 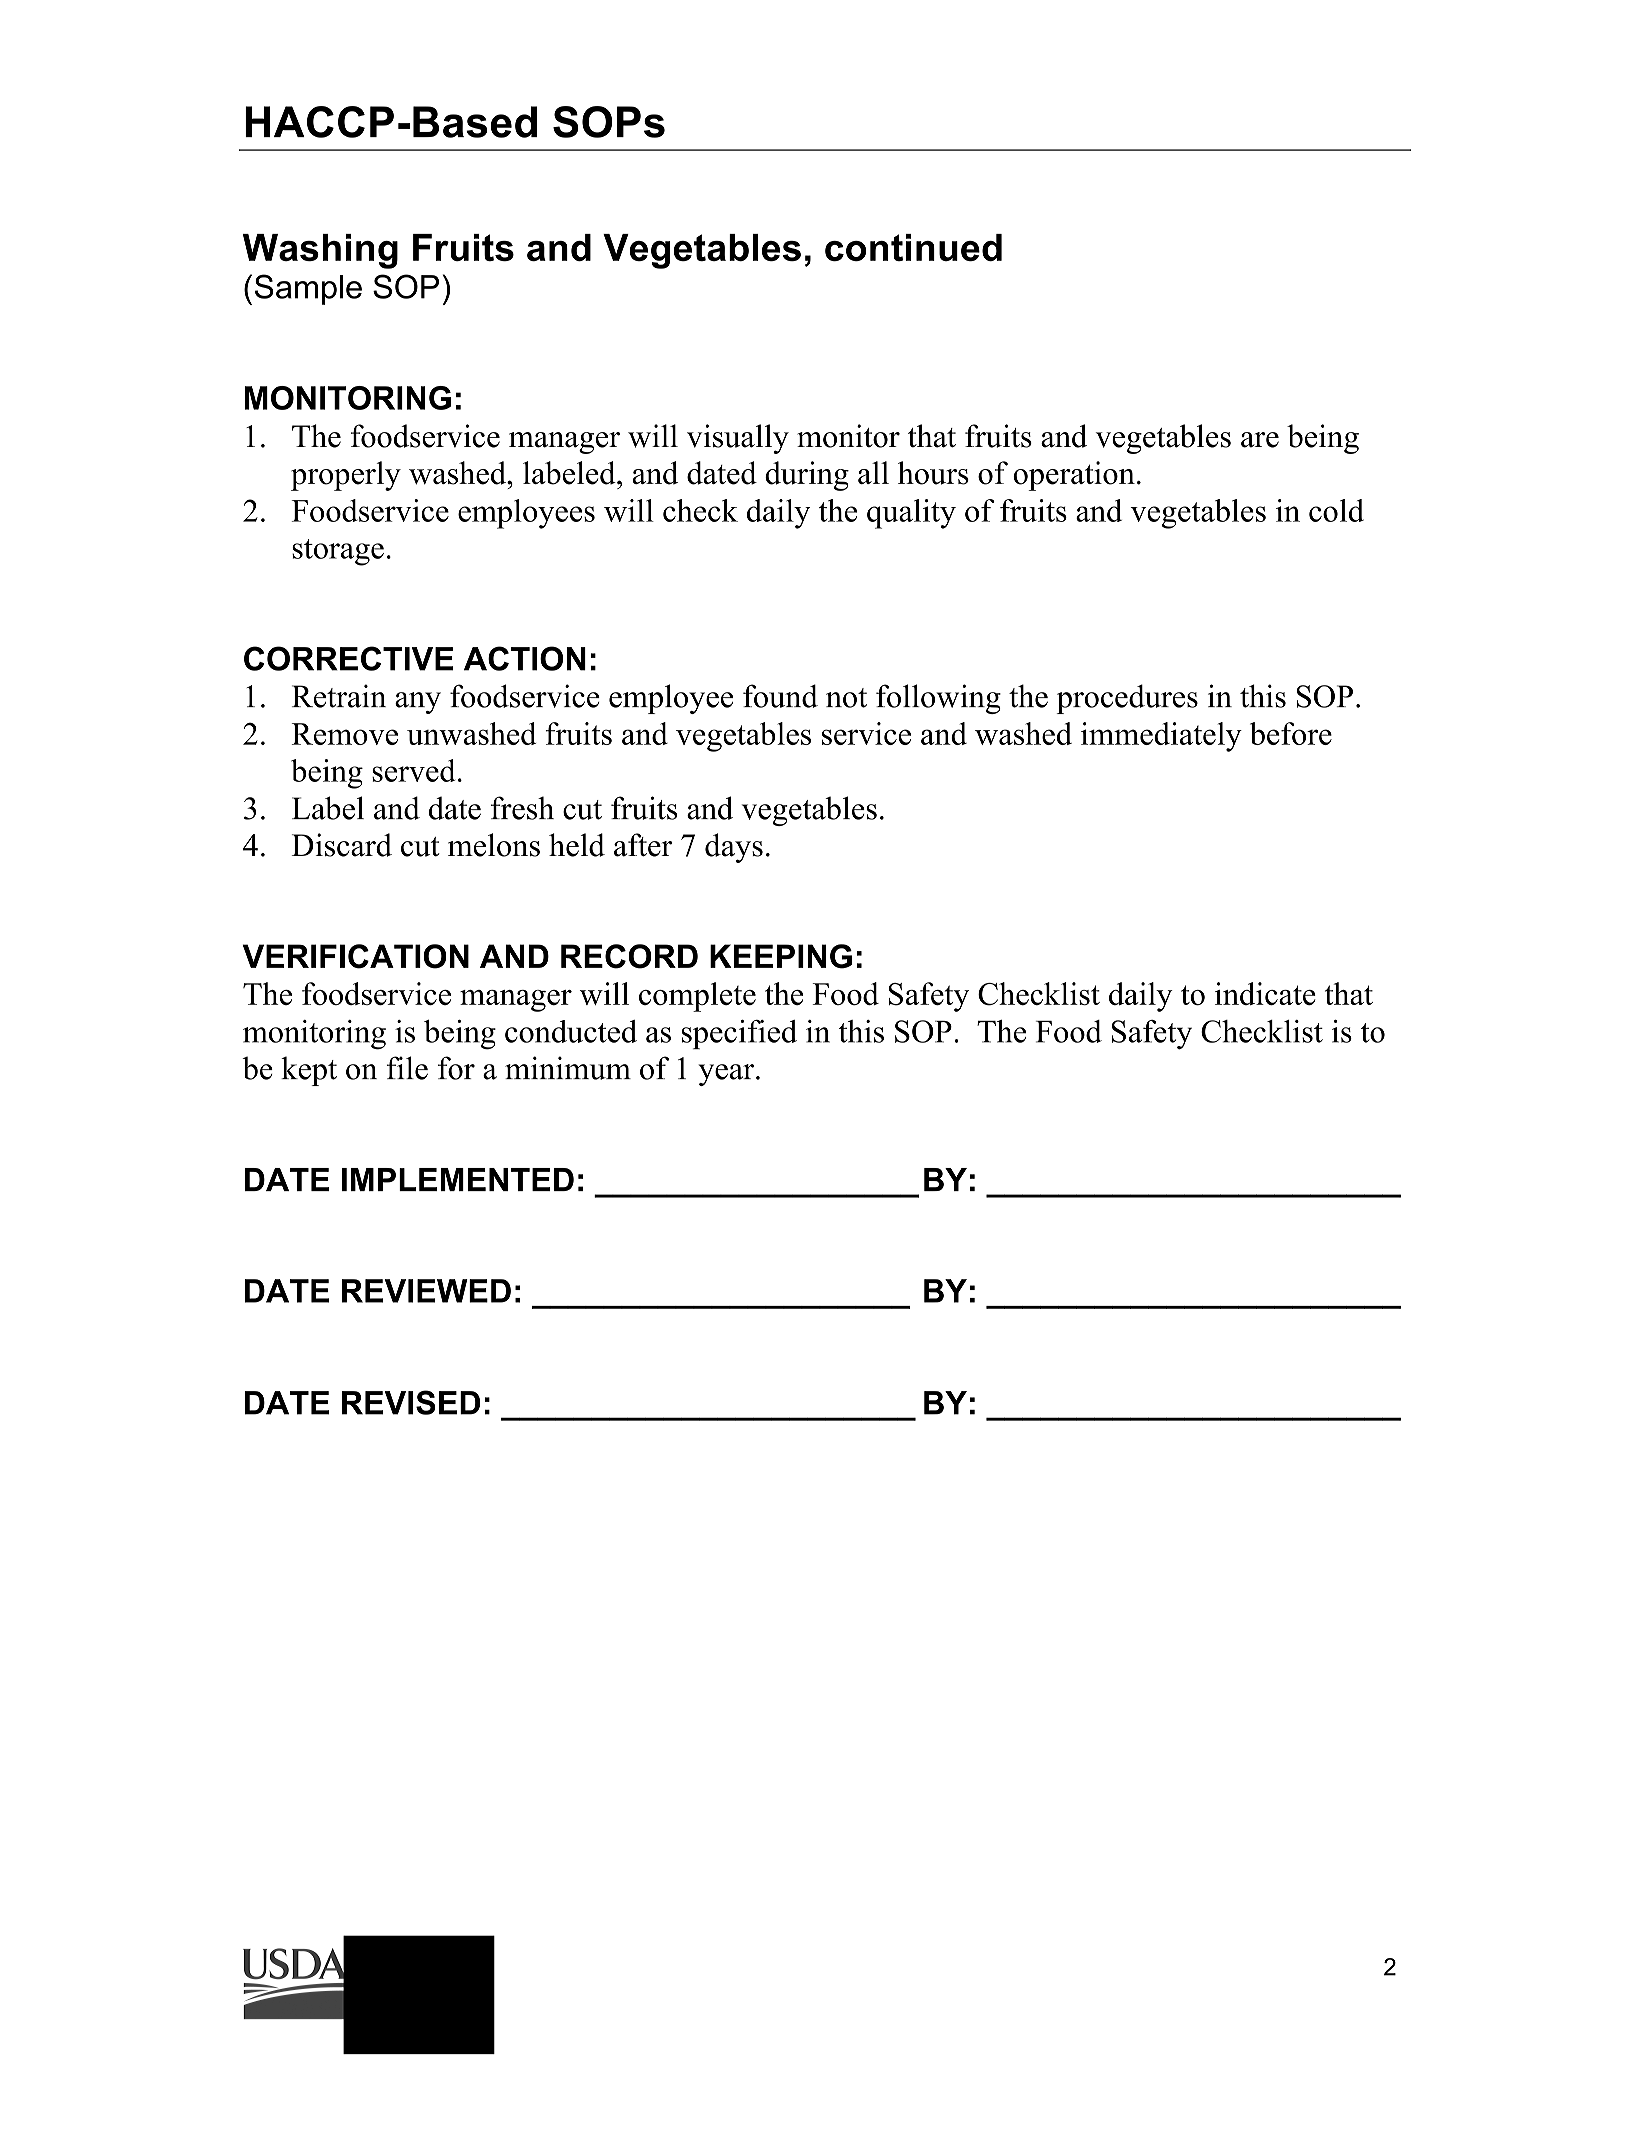 I want to click on immediately, so click(x=1161, y=737).
